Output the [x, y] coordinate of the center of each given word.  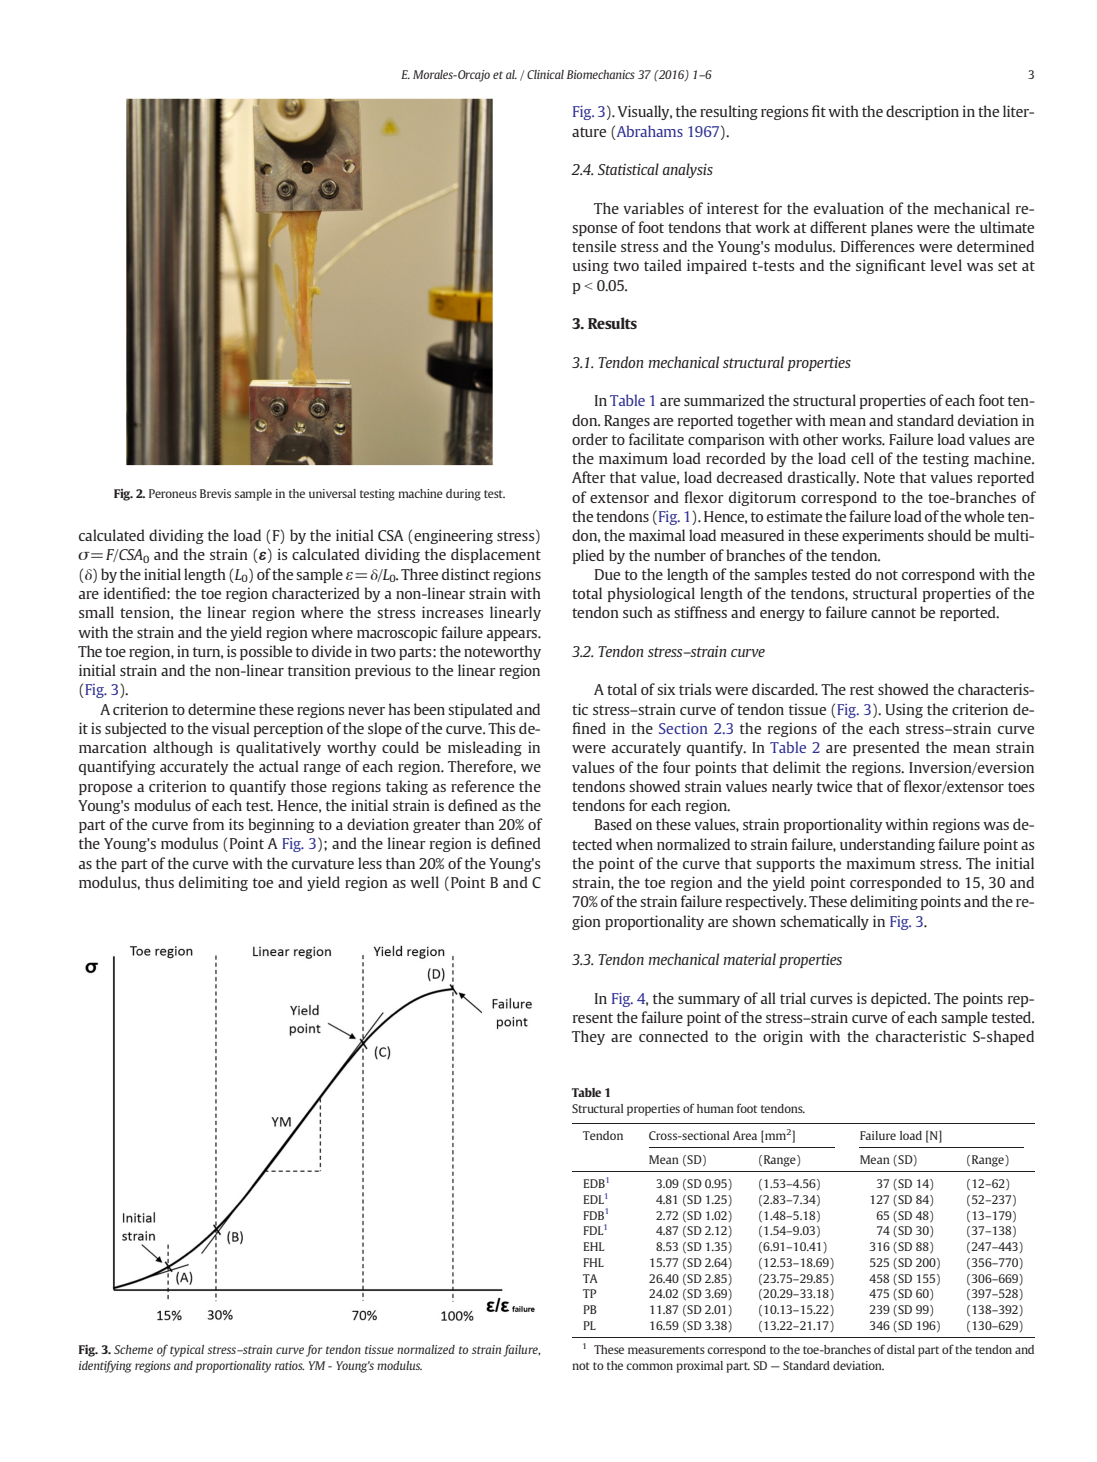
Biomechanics [601, 74]
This [501, 728]
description [922, 112]
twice [834, 786]
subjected [136, 729]
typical [187, 1351]
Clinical [545, 74]
